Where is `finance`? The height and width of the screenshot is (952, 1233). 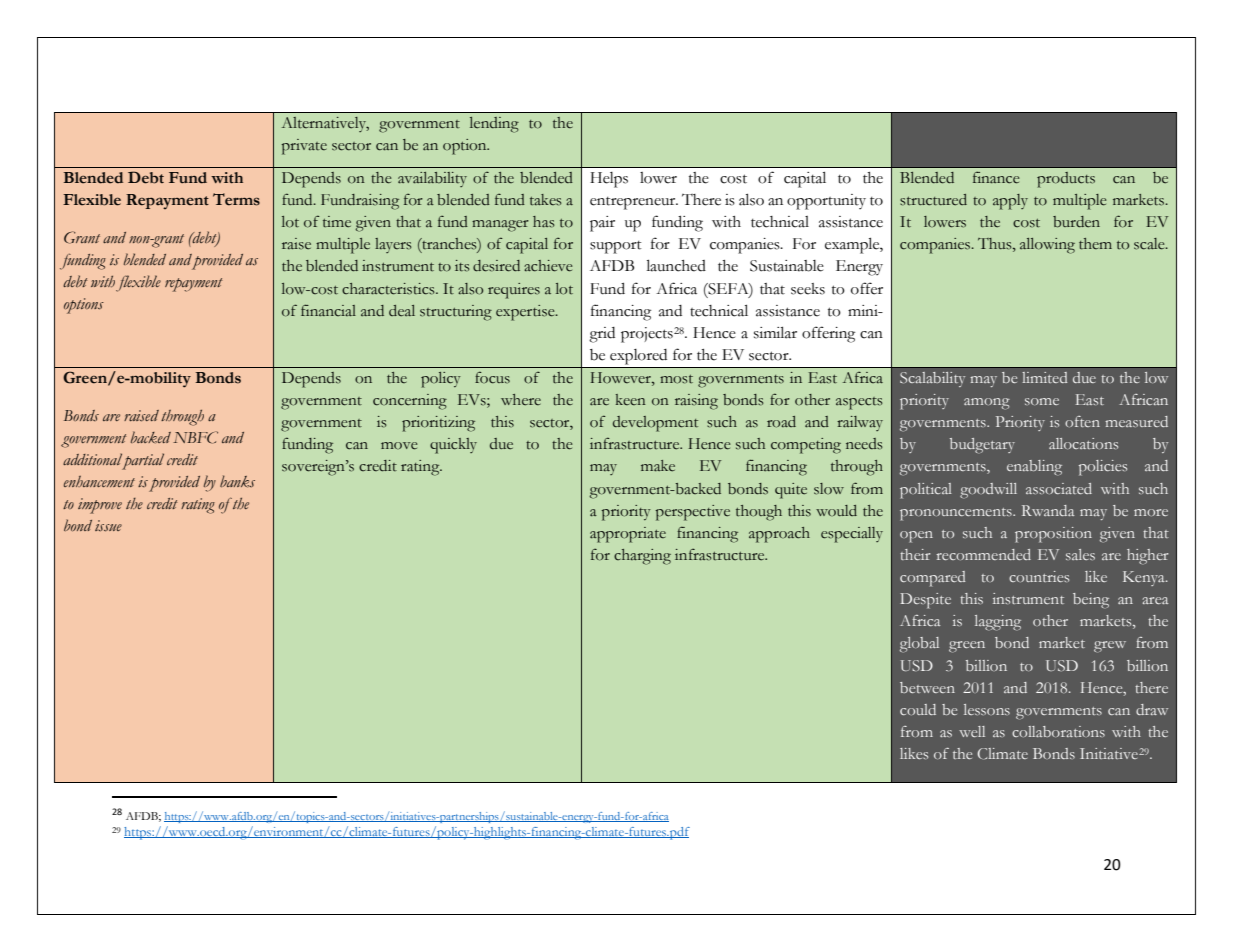 finance is located at coordinates (996, 177).
